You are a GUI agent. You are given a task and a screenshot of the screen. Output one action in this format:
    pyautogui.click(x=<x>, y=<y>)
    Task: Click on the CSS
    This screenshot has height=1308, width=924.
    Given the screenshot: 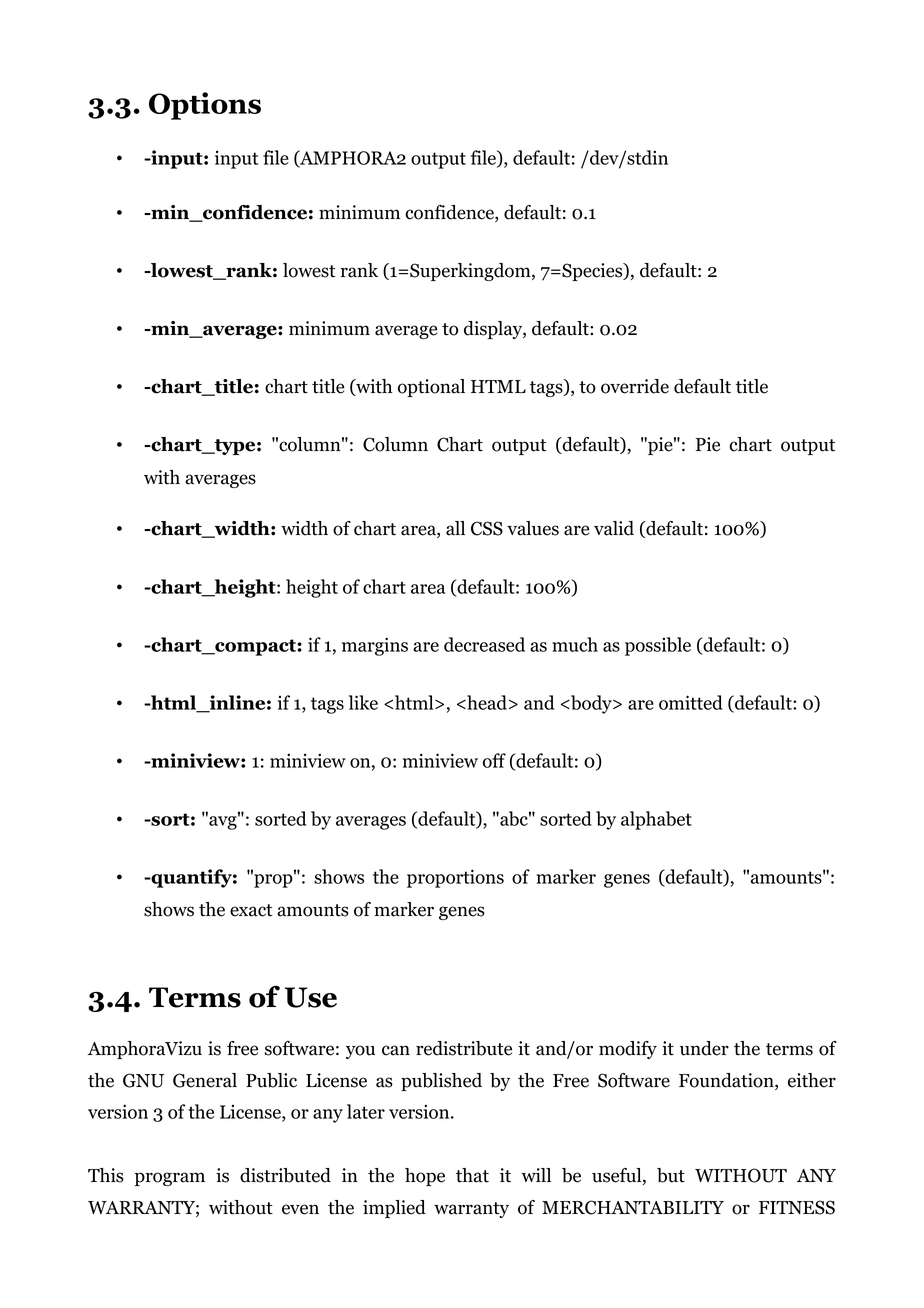 What is the action you would take?
    pyautogui.click(x=487, y=528)
